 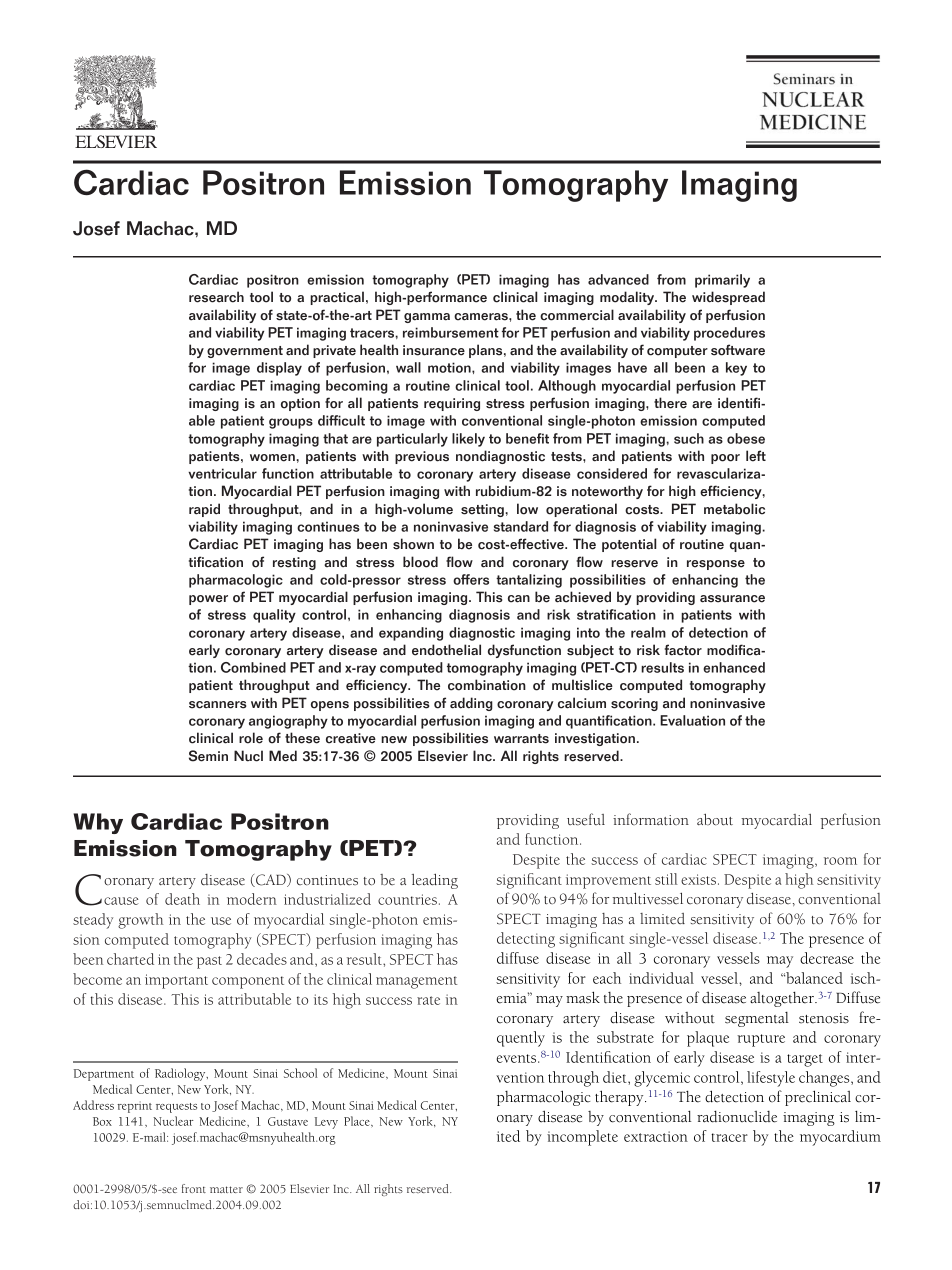 I want to click on enhanced, so click(x=734, y=667).
